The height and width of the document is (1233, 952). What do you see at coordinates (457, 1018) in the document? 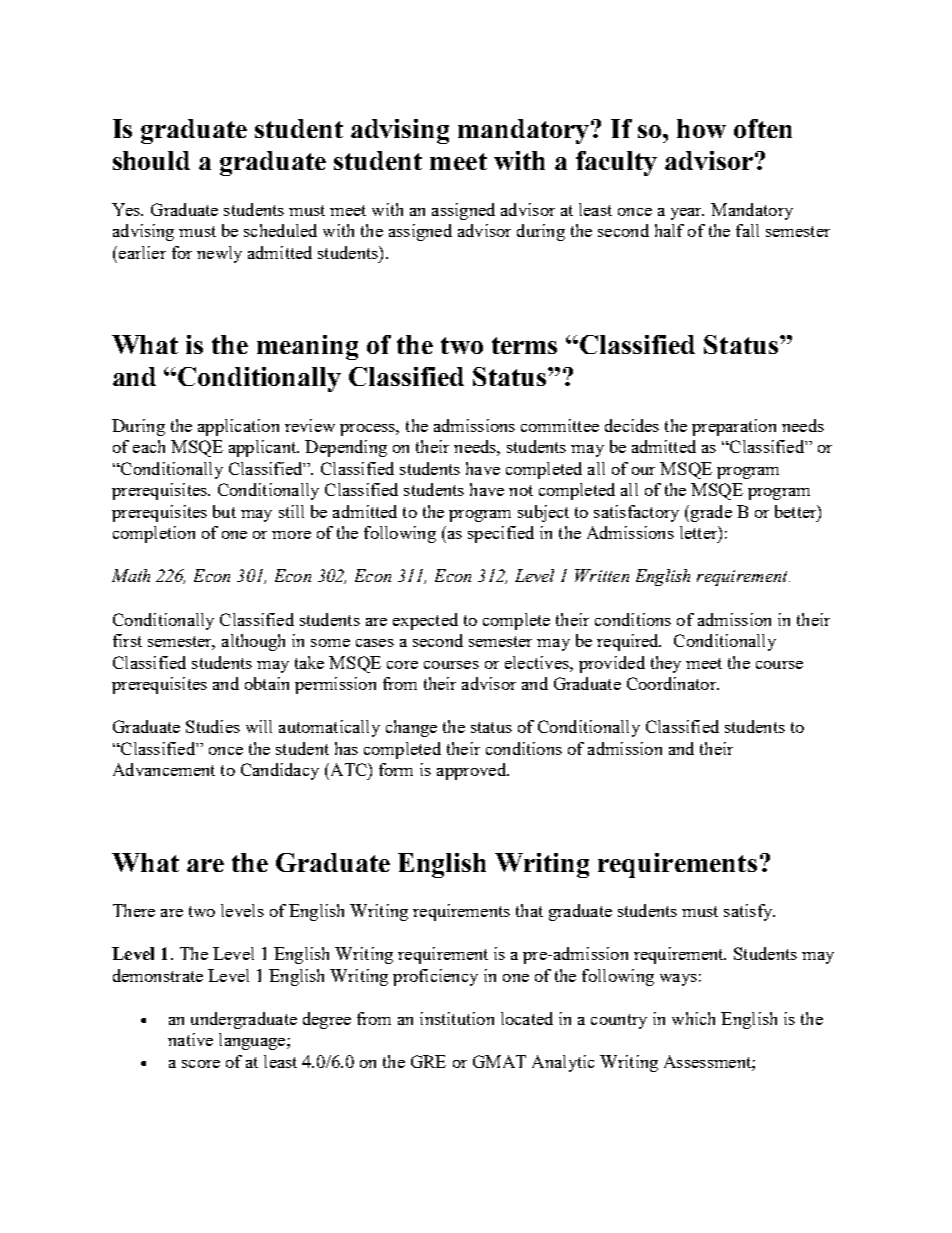
I see `institution` at bounding box center [457, 1018].
